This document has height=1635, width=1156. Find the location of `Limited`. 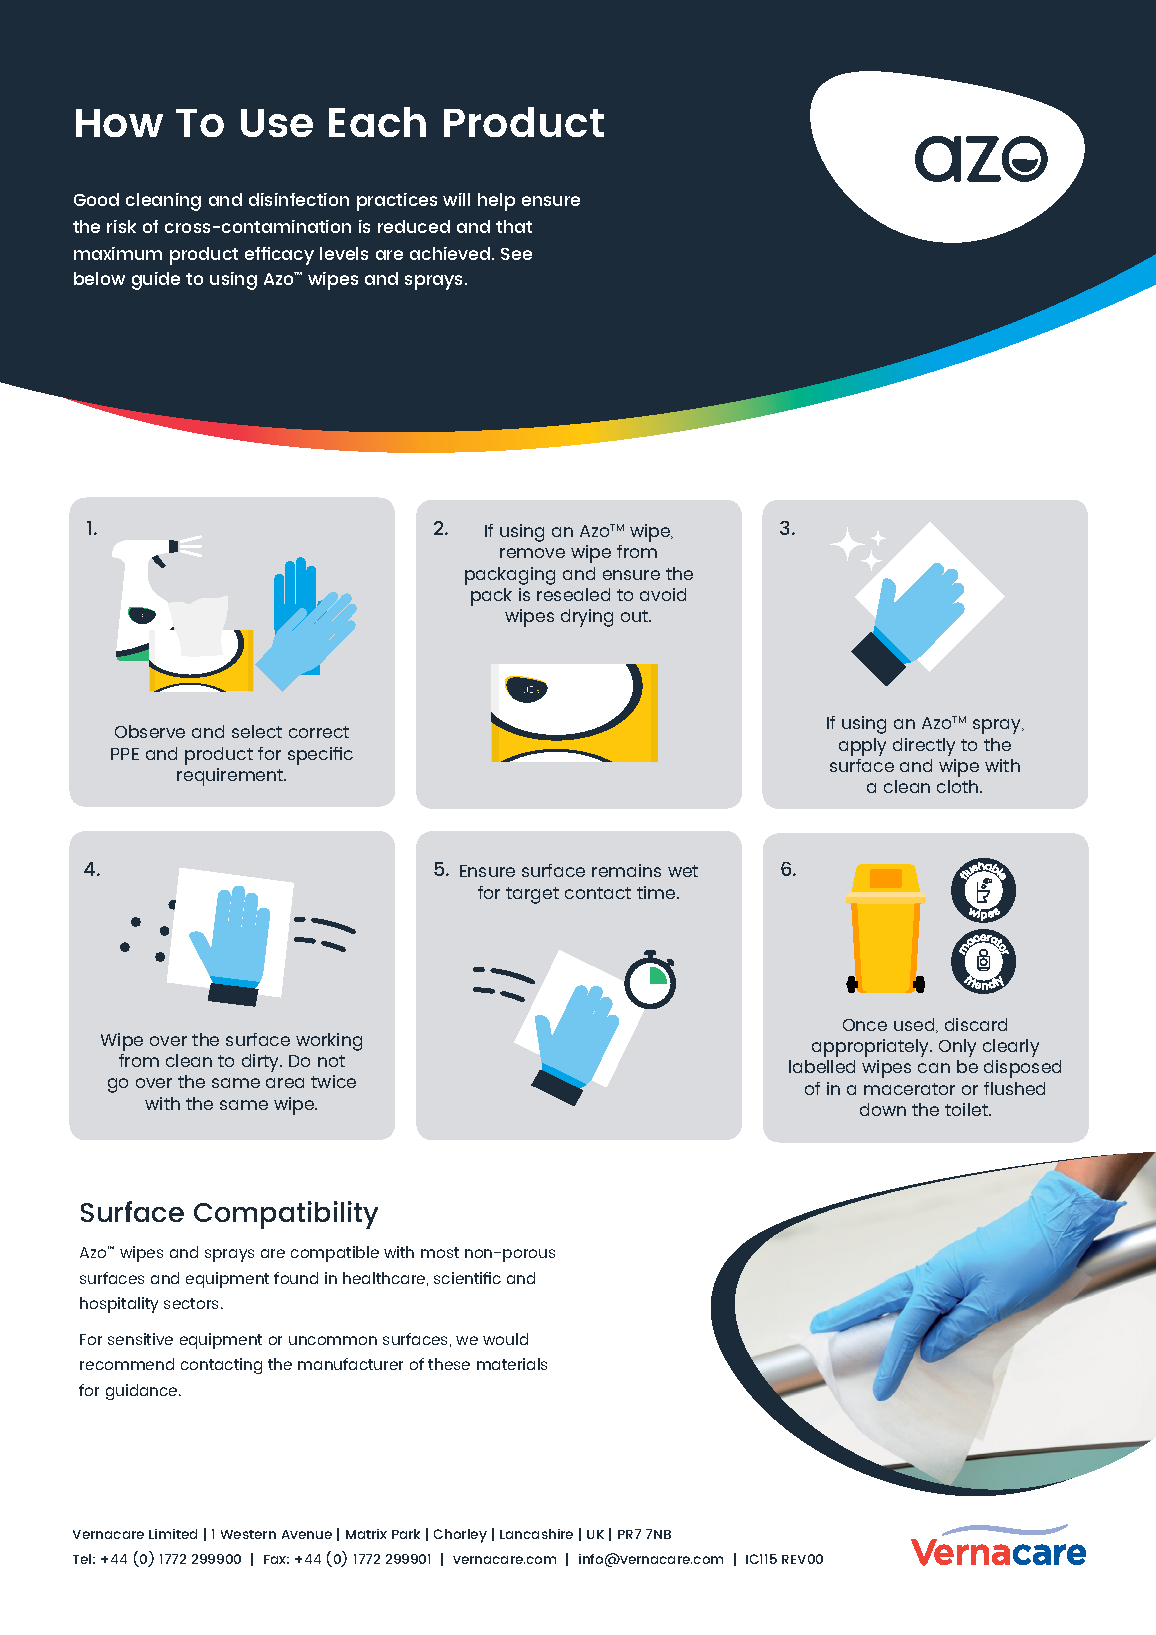

Limited is located at coordinates (173, 1534).
